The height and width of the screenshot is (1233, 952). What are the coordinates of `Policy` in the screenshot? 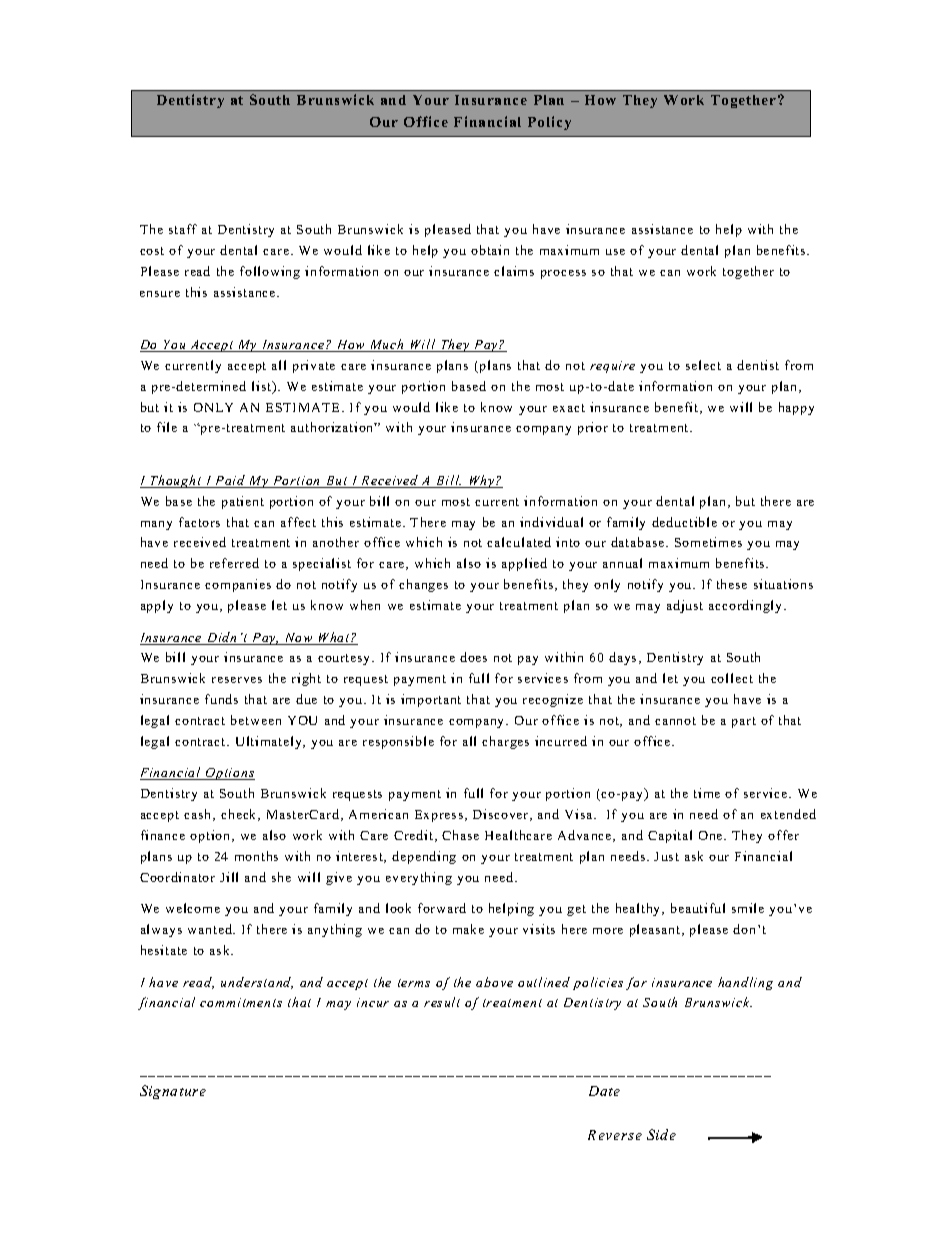 It's located at (549, 123).
